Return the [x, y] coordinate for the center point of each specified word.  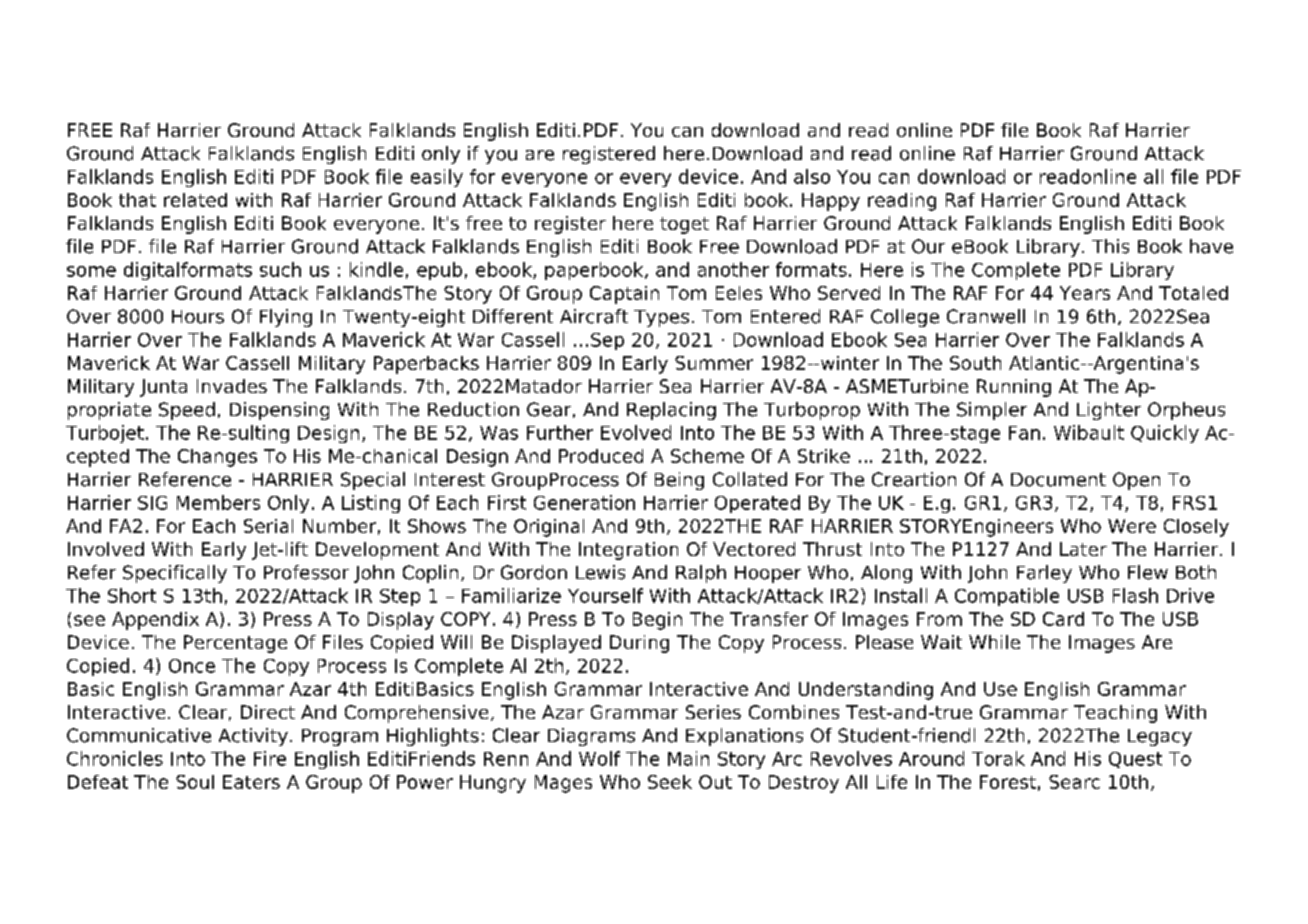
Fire [270, 758]
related [195, 200]
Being [679, 481]
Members [218, 502]
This [1110, 246]
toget [684, 225]
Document [1058, 480]
